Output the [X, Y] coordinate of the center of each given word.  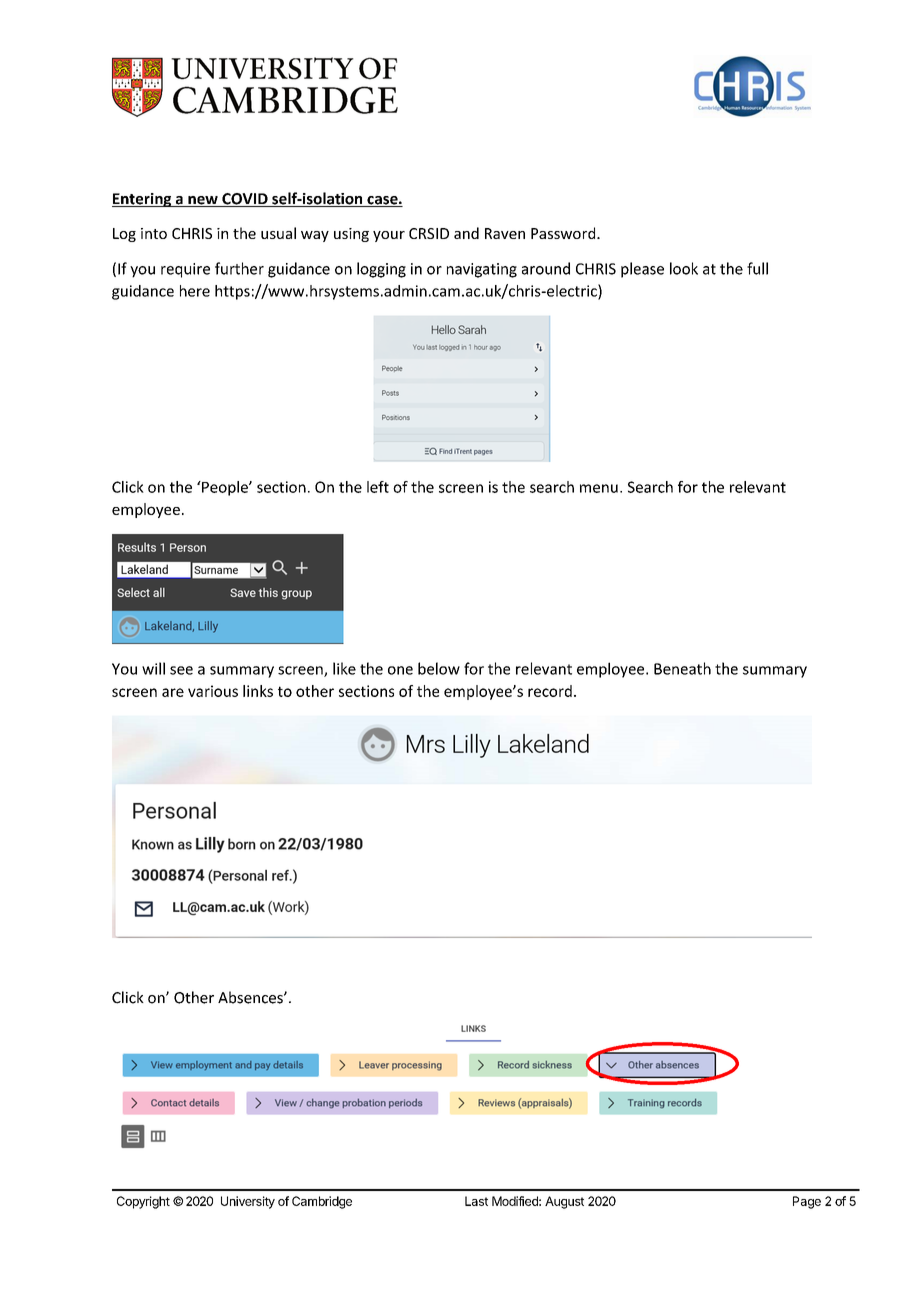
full [757, 268]
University [248, 1202]
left [378, 487]
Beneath [682, 668]
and [466, 233]
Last [476, 1201]
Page [807, 1202]
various [213, 691]
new [203, 201]
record [550, 691]
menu [599, 488]
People [225, 488]
